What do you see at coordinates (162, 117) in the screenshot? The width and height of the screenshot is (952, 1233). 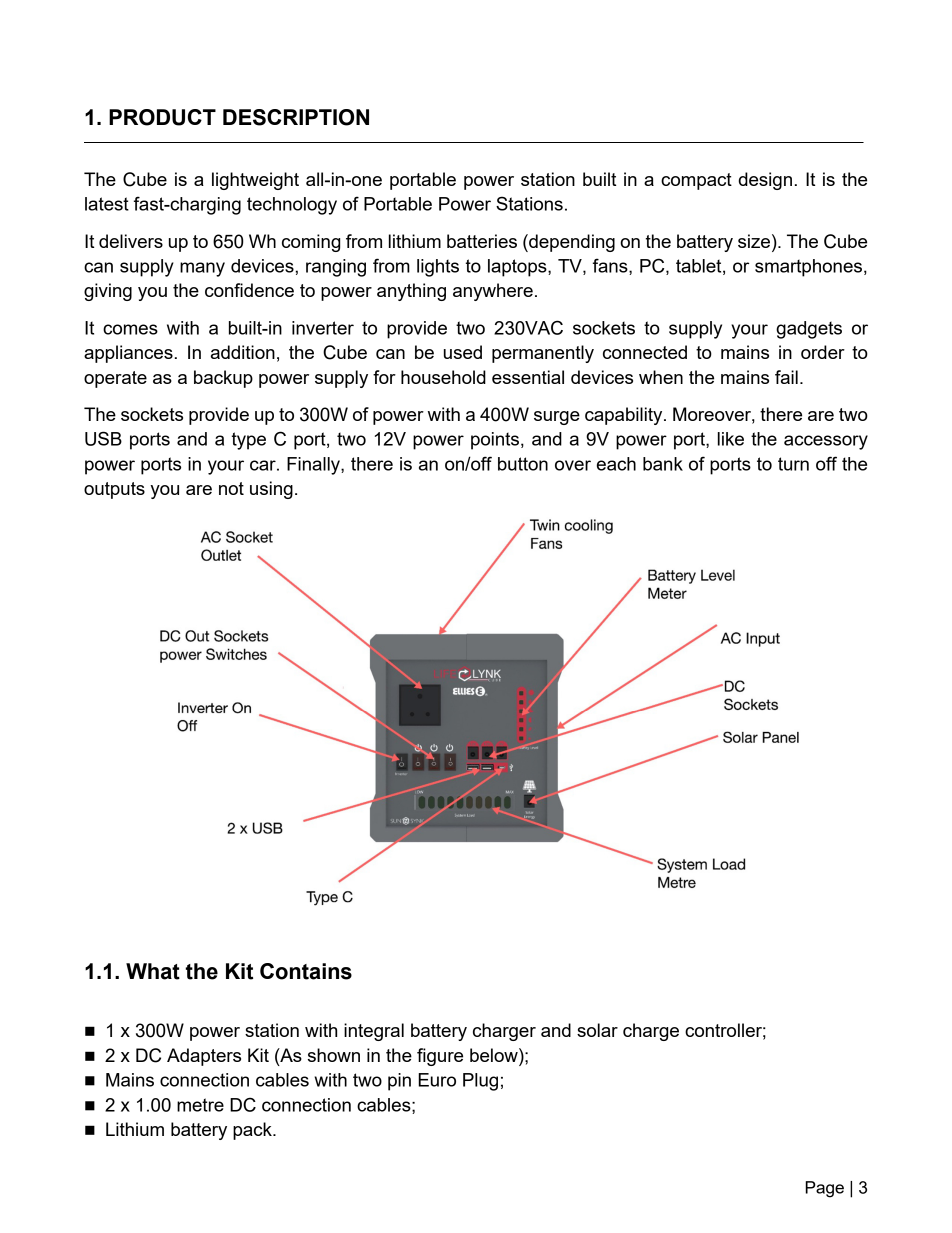 I see `PRODUCT` at bounding box center [162, 117].
